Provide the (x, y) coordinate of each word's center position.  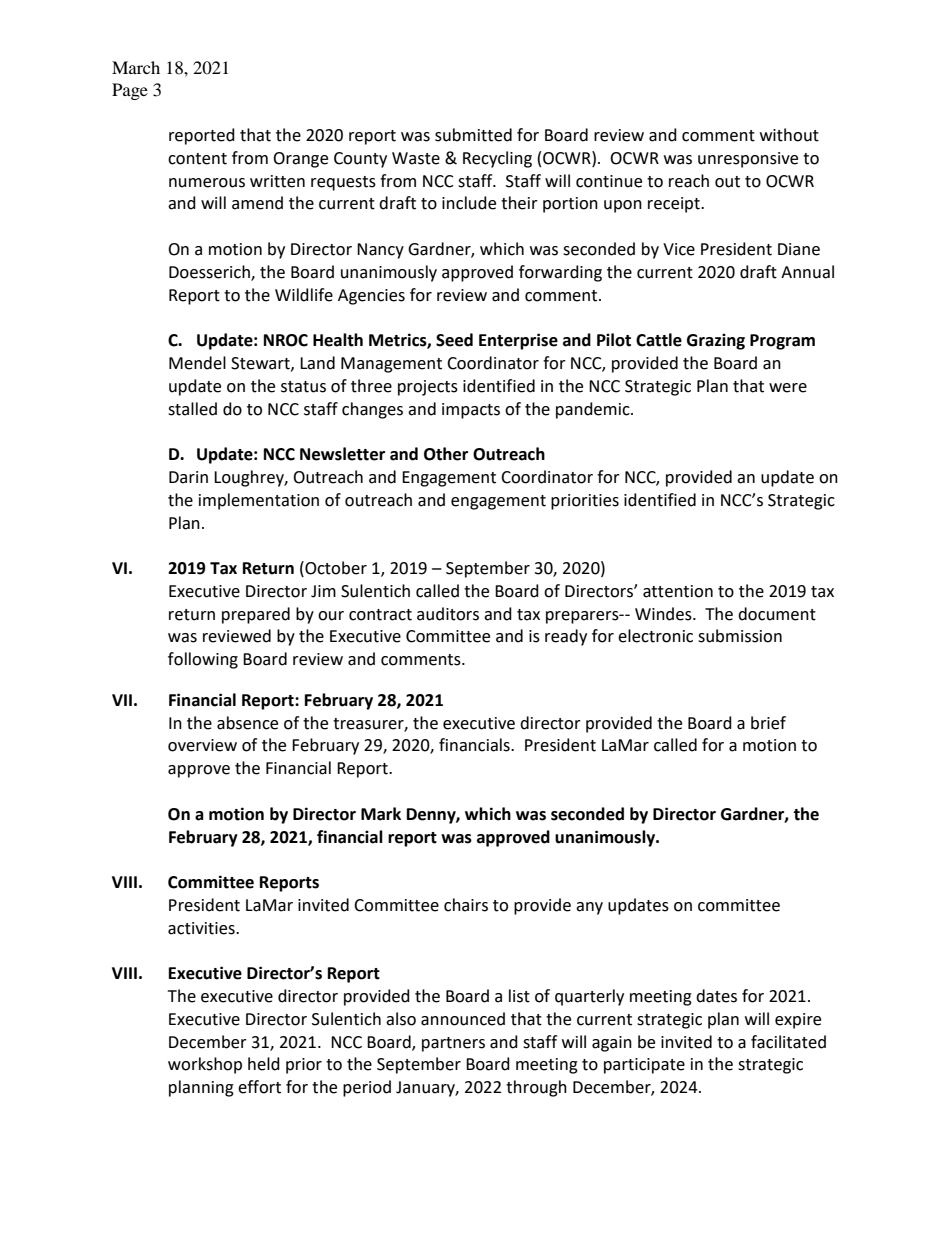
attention (678, 591)
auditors (448, 614)
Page (130, 91)
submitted (473, 135)
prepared (256, 615)
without (789, 135)
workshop (205, 1065)
